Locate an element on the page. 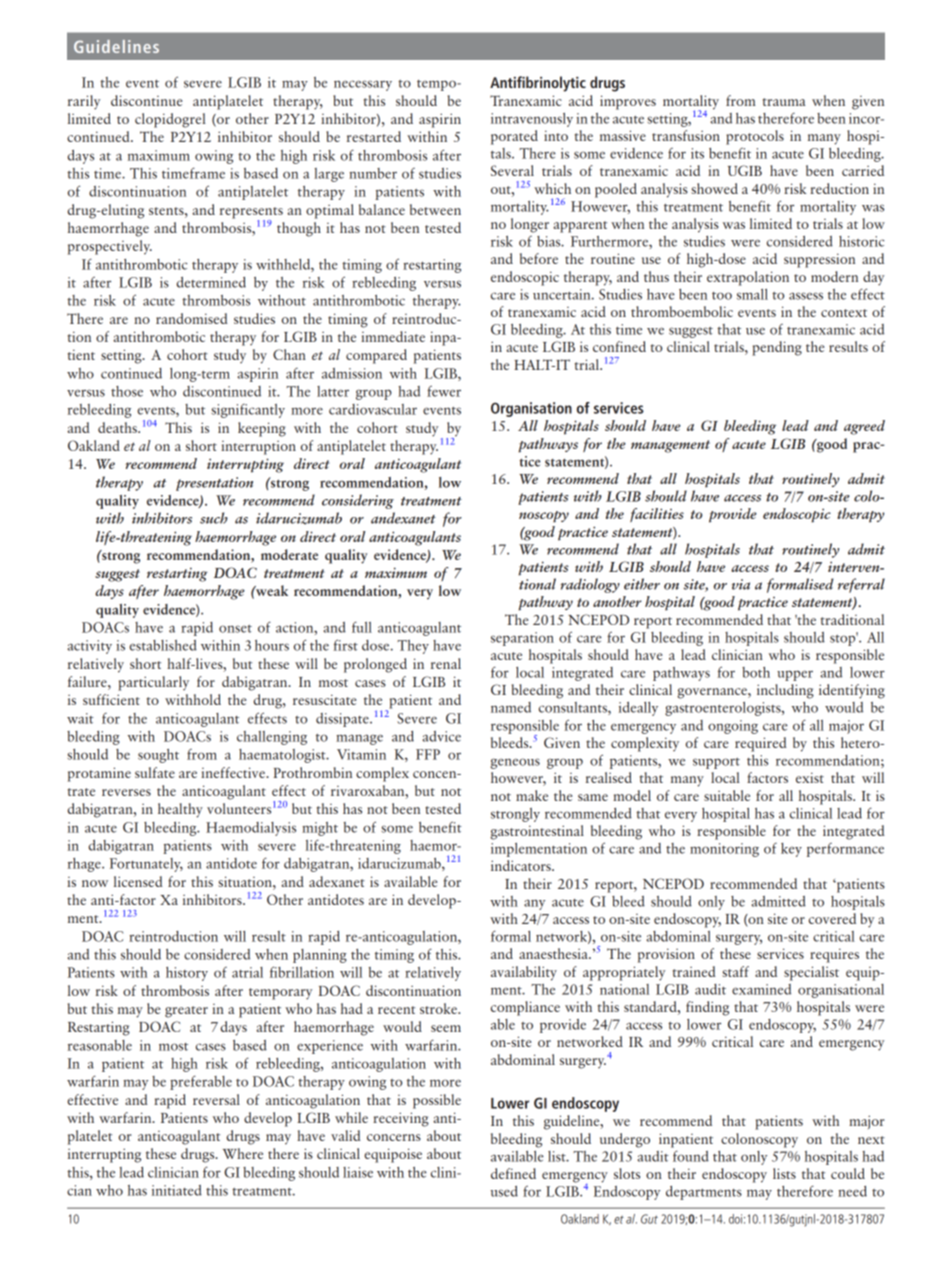 This image has height=1270, width=952. pending is located at coordinates (777, 348).
